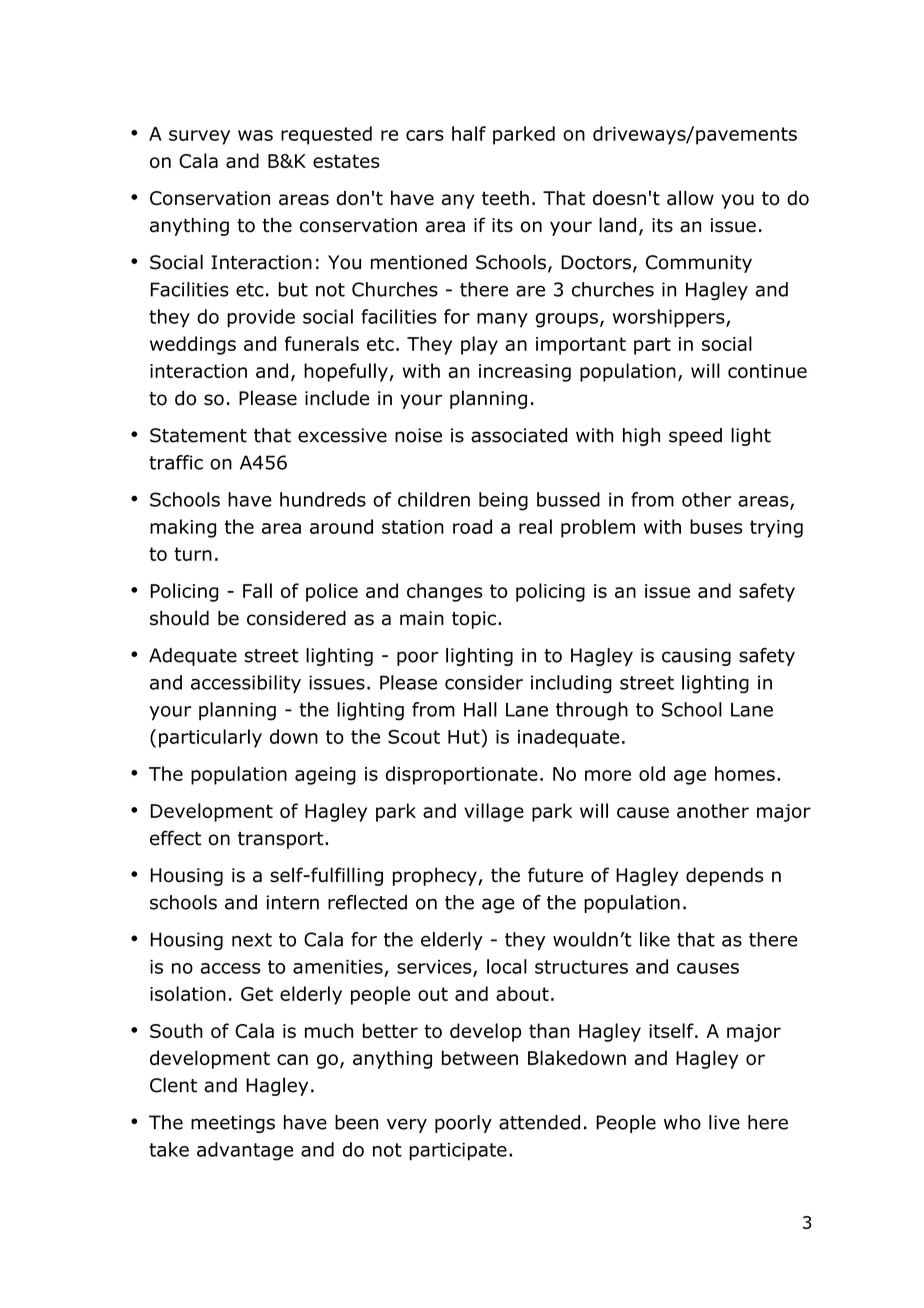  What do you see at coordinates (716, 526) in the screenshot?
I see `buses` at bounding box center [716, 526].
